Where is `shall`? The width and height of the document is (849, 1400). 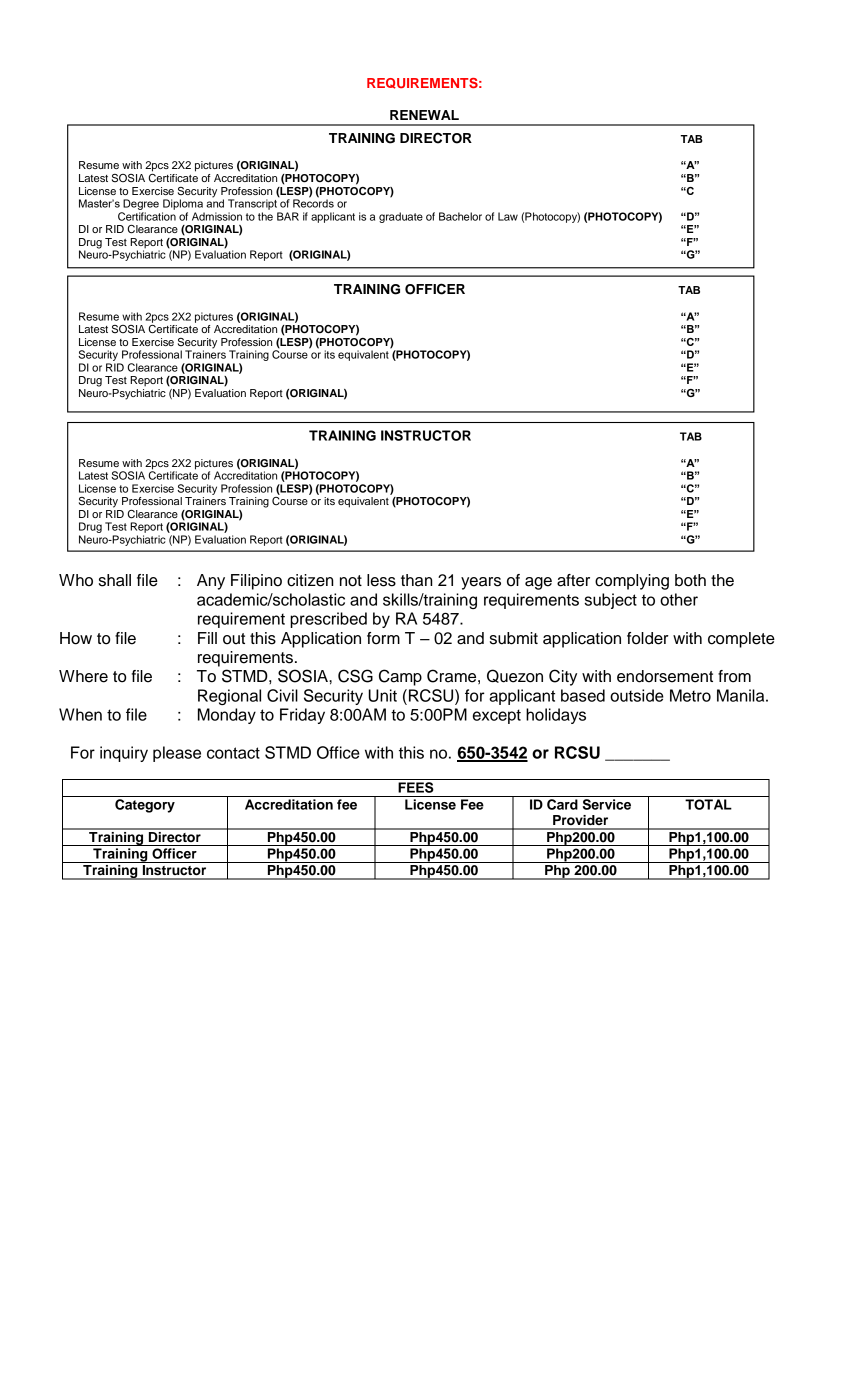
shall is located at coordinates (115, 580).
